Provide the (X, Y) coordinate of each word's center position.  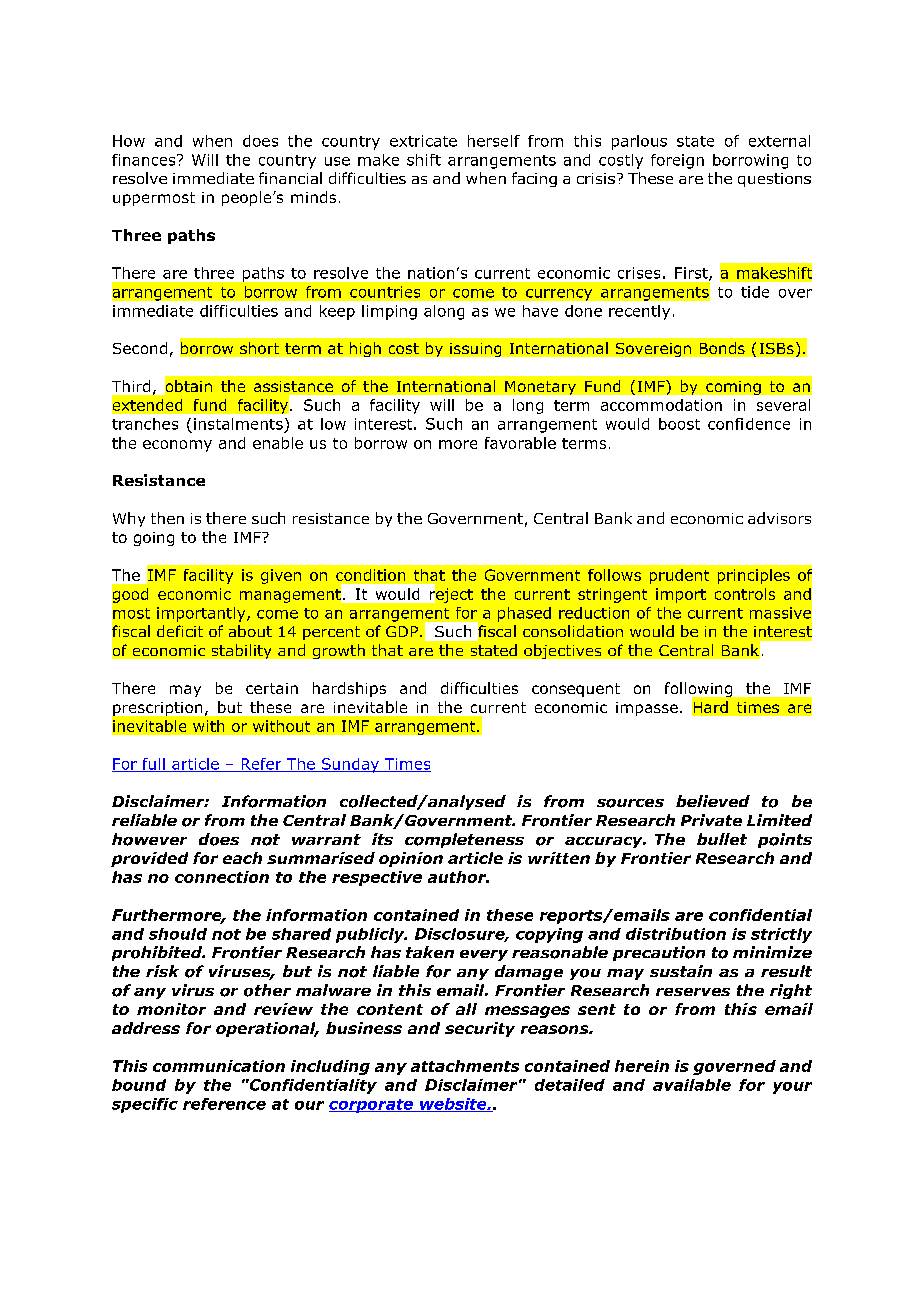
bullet (722, 839)
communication (219, 1066)
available (692, 1085)
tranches (145, 424)
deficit (180, 631)
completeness (464, 840)
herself (494, 141)
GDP (403, 631)
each (242, 858)
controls (745, 594)
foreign (677, 161)
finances (145, 160)
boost (679, 424)
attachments (465, 1066)
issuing (475, 350)
